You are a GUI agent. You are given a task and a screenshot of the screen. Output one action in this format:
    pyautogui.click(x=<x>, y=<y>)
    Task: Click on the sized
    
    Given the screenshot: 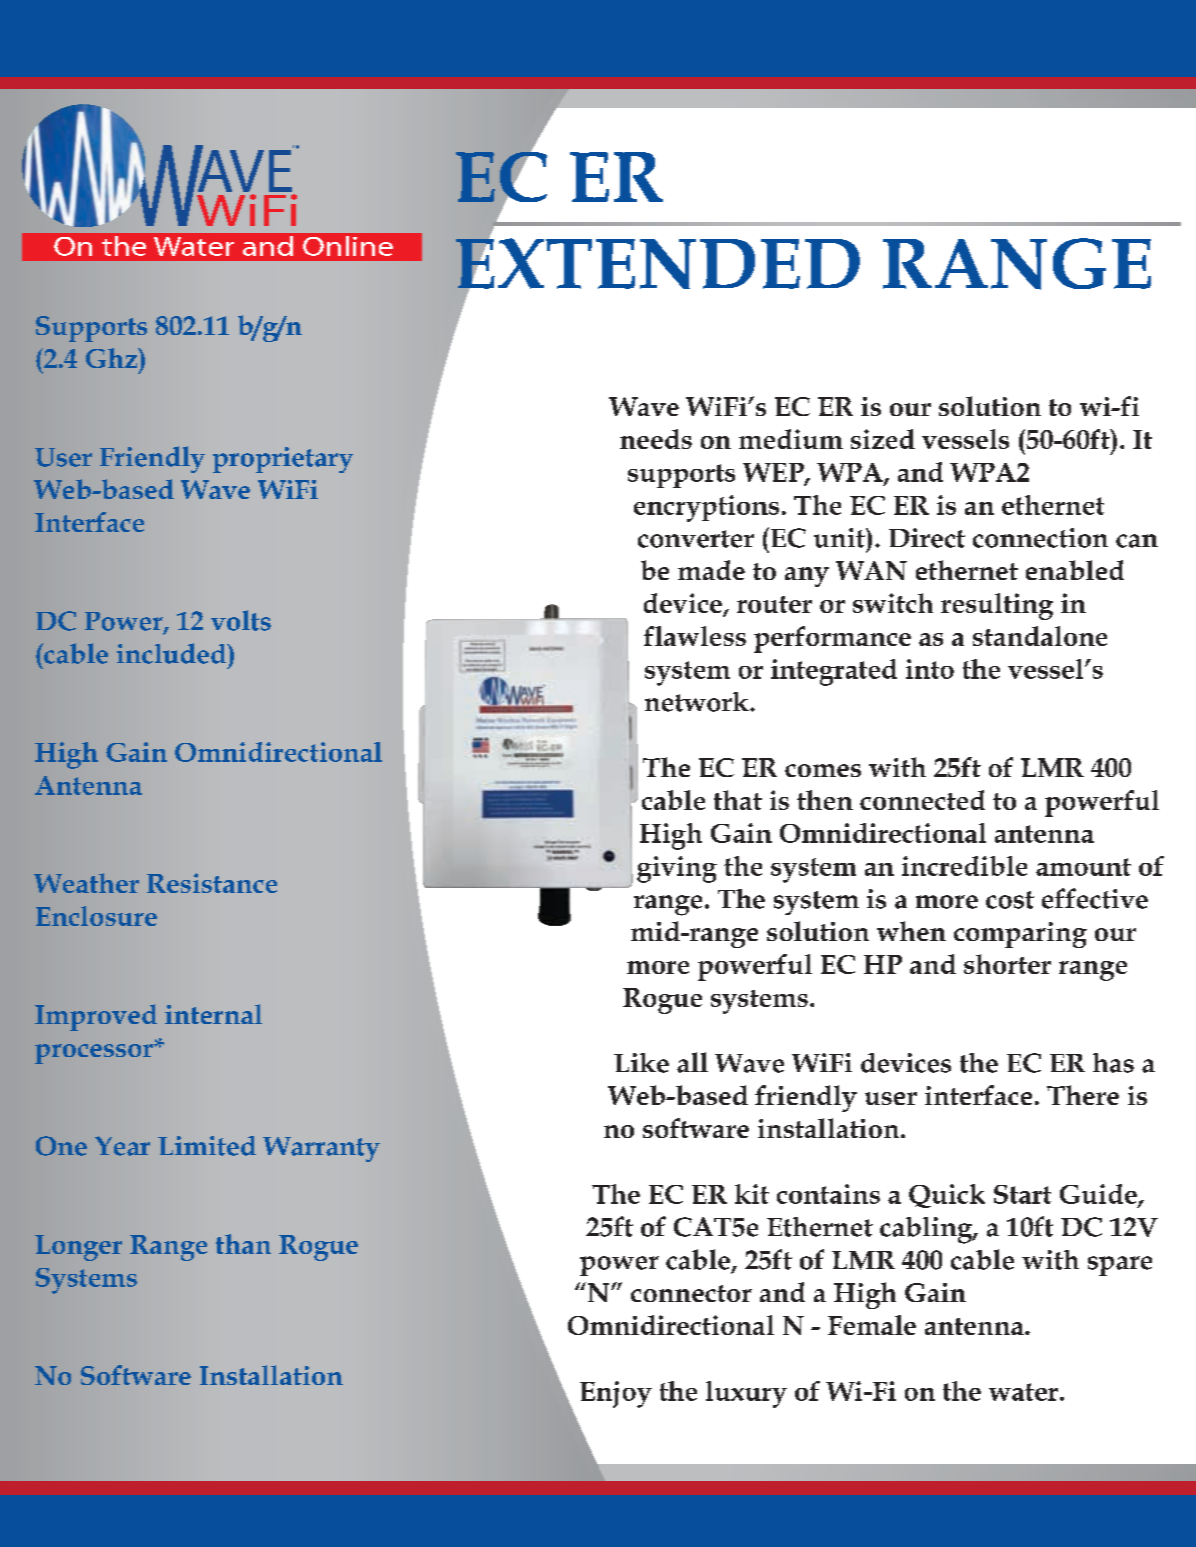 What is the action you would take?
    pyautogui.click(x=883, y=439)
